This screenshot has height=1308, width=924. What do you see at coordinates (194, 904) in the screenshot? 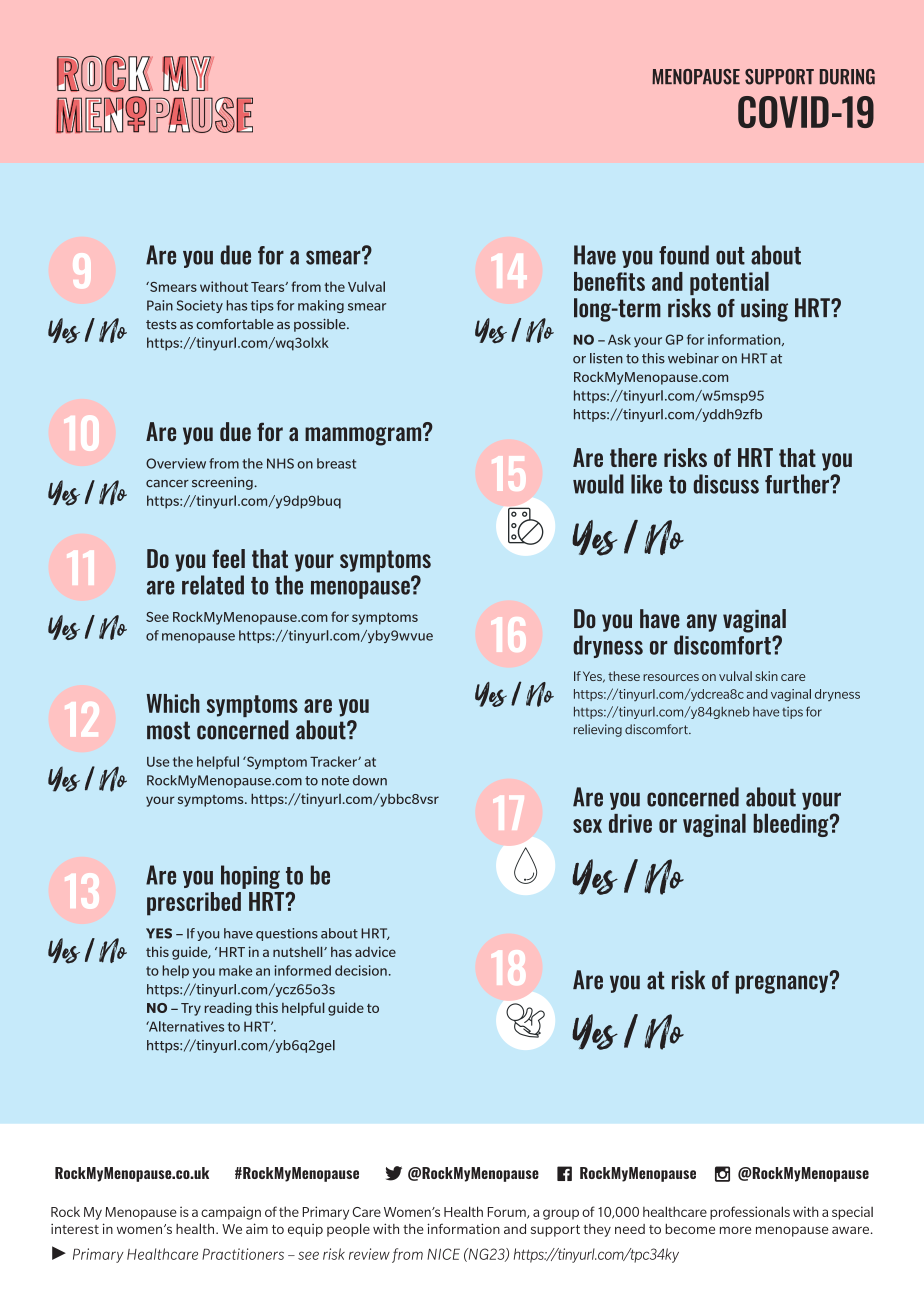
I see `prescribed` at bounding box center [194, 904].
